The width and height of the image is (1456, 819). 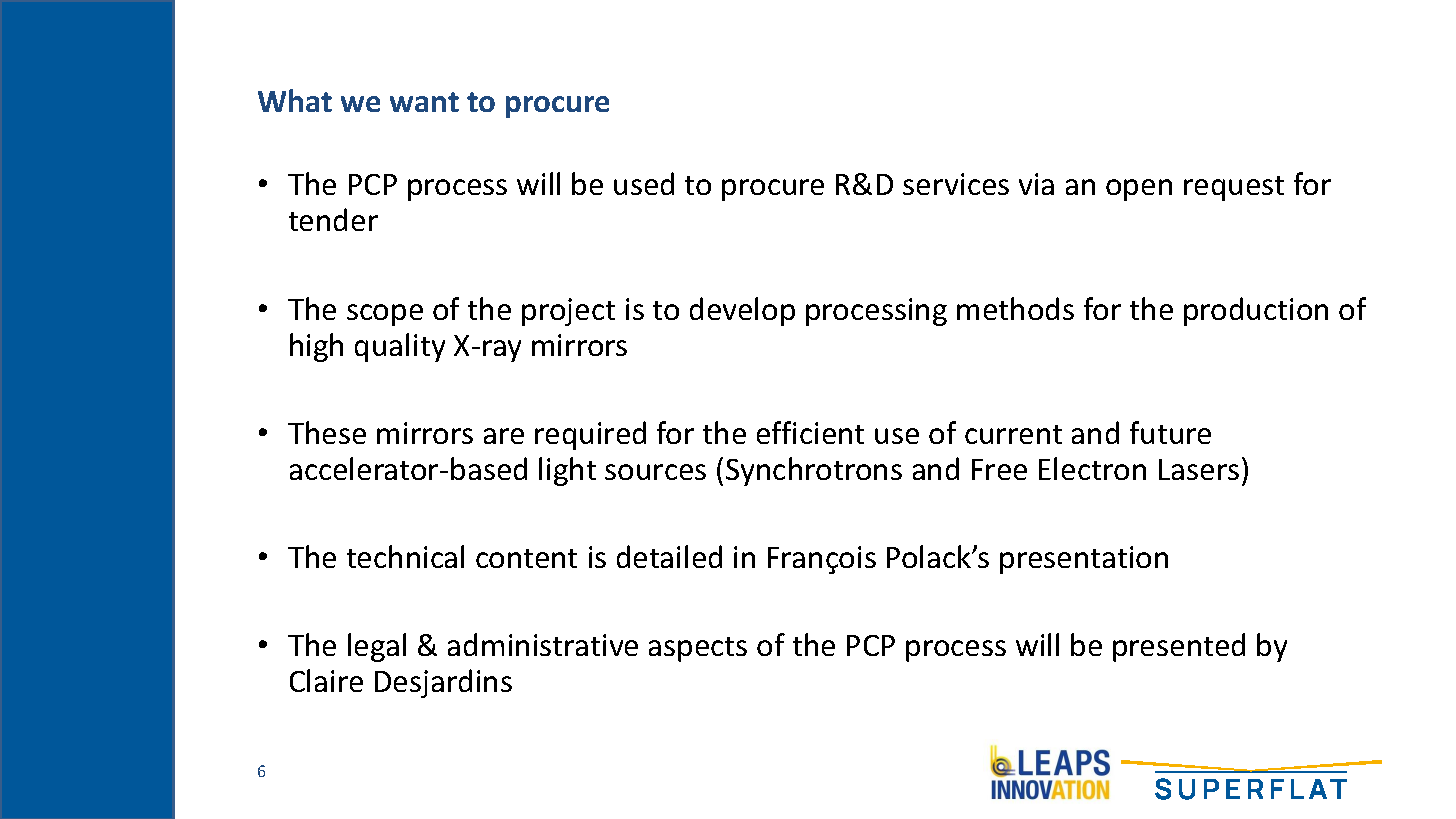 What do you see at coordinates (655, 472) in the image?
I see `sources` at bounding box center [655, 472].
